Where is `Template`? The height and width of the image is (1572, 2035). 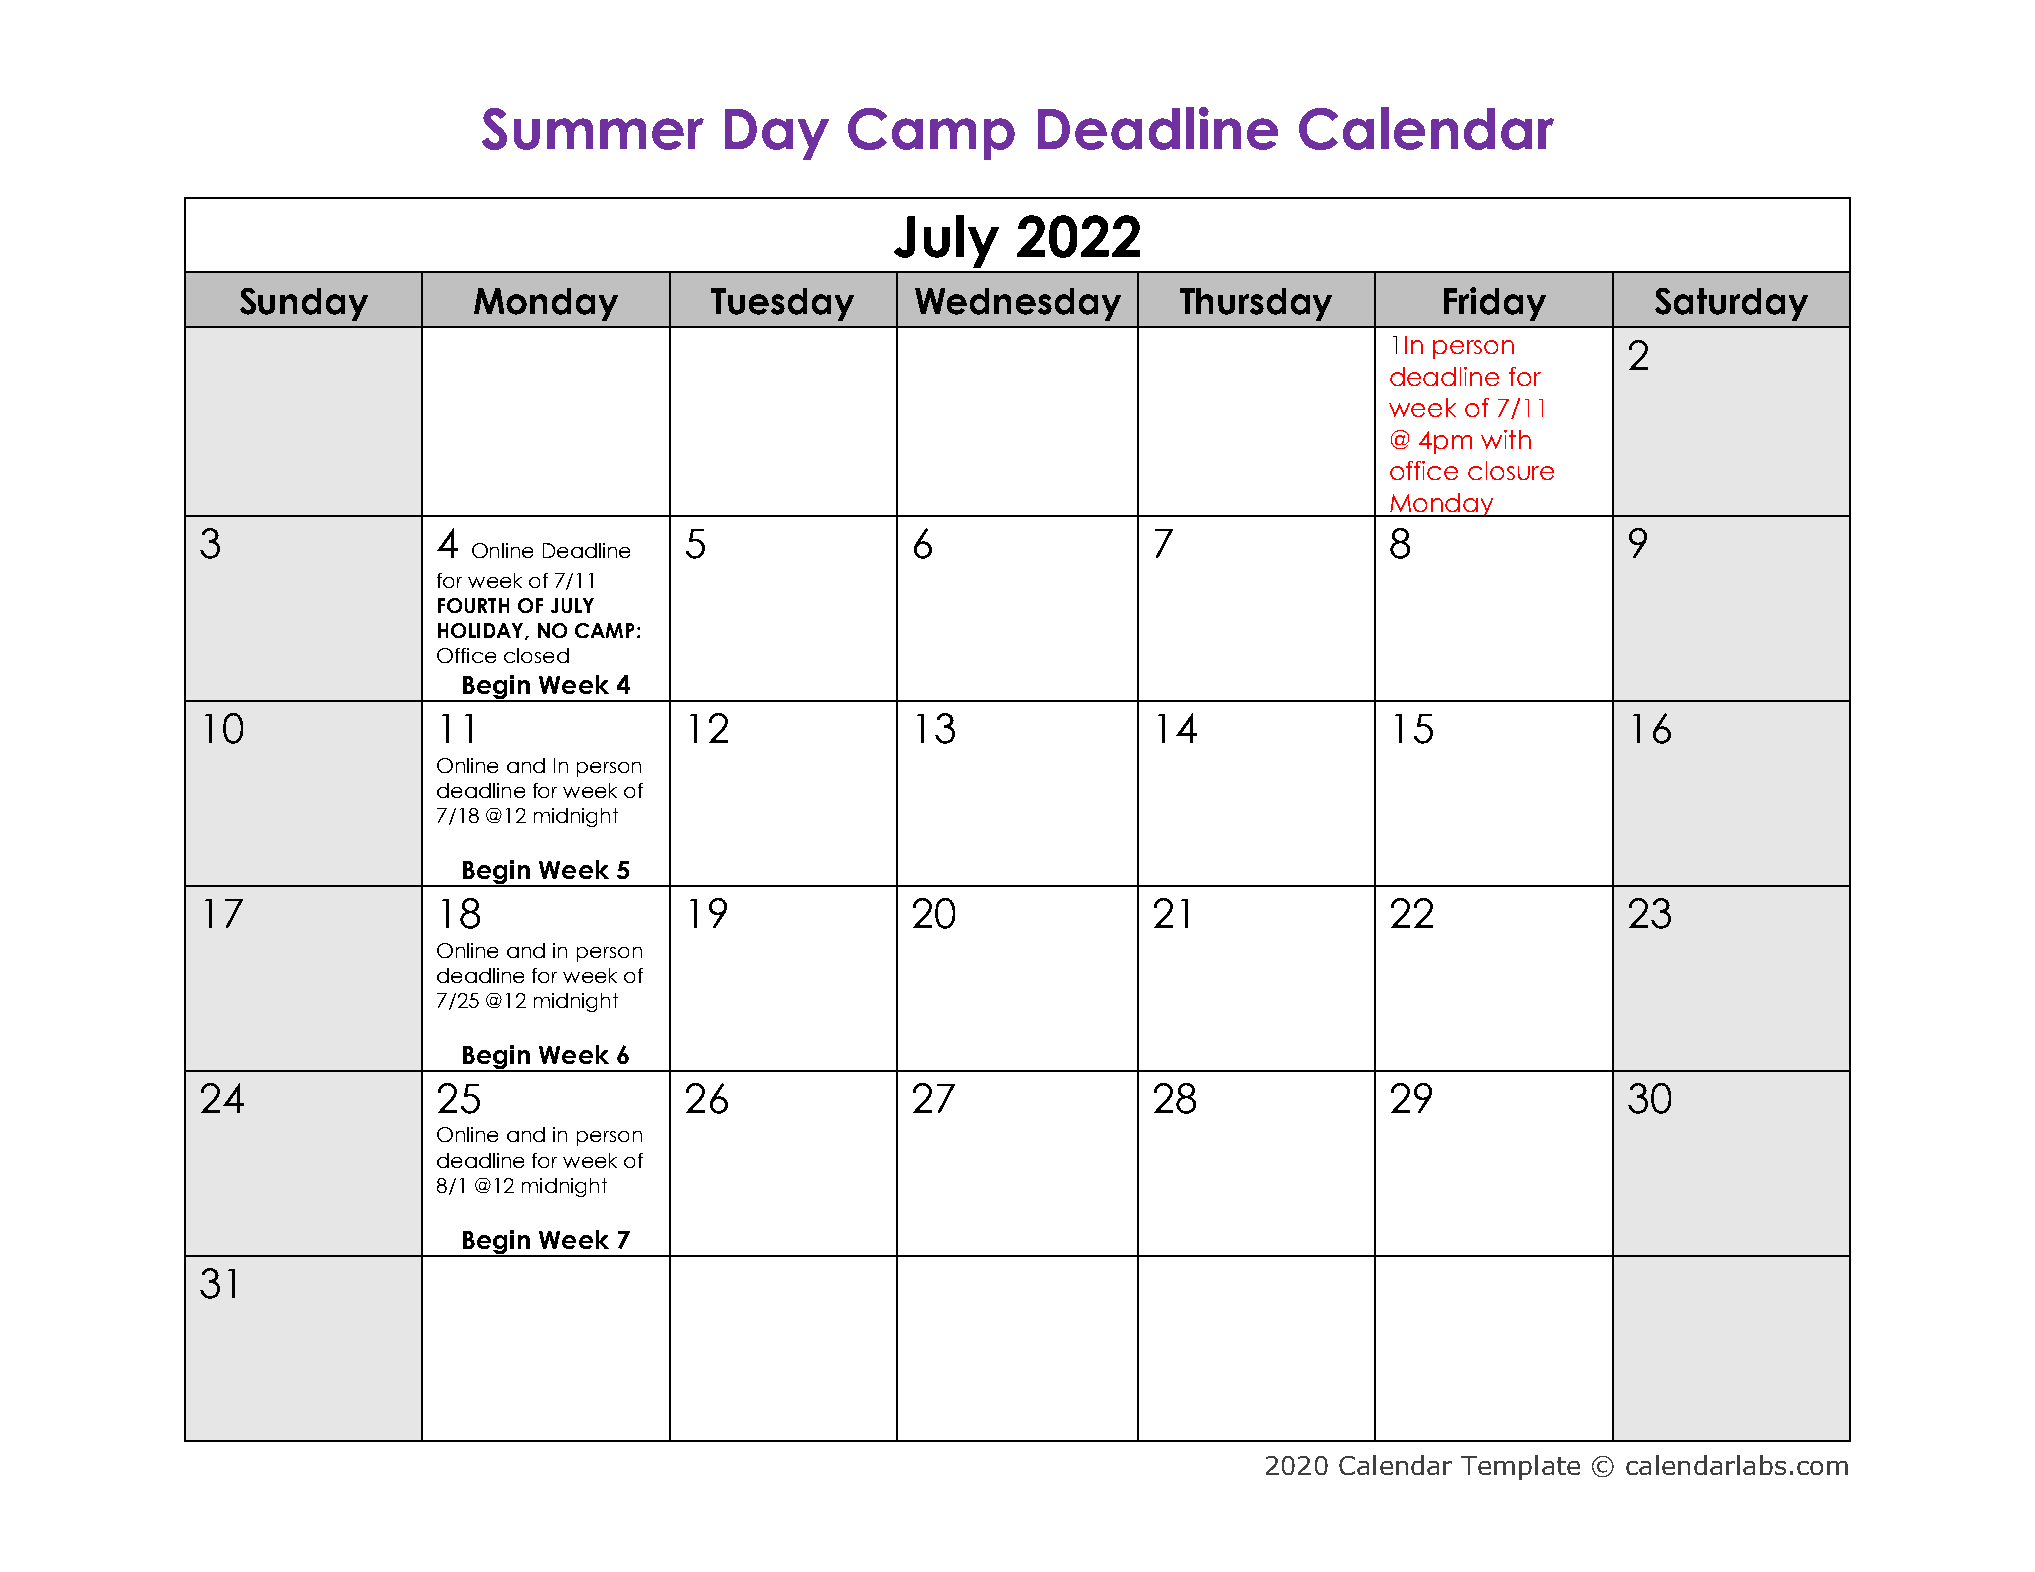 Template is located at coordinates (1520, 1467).
